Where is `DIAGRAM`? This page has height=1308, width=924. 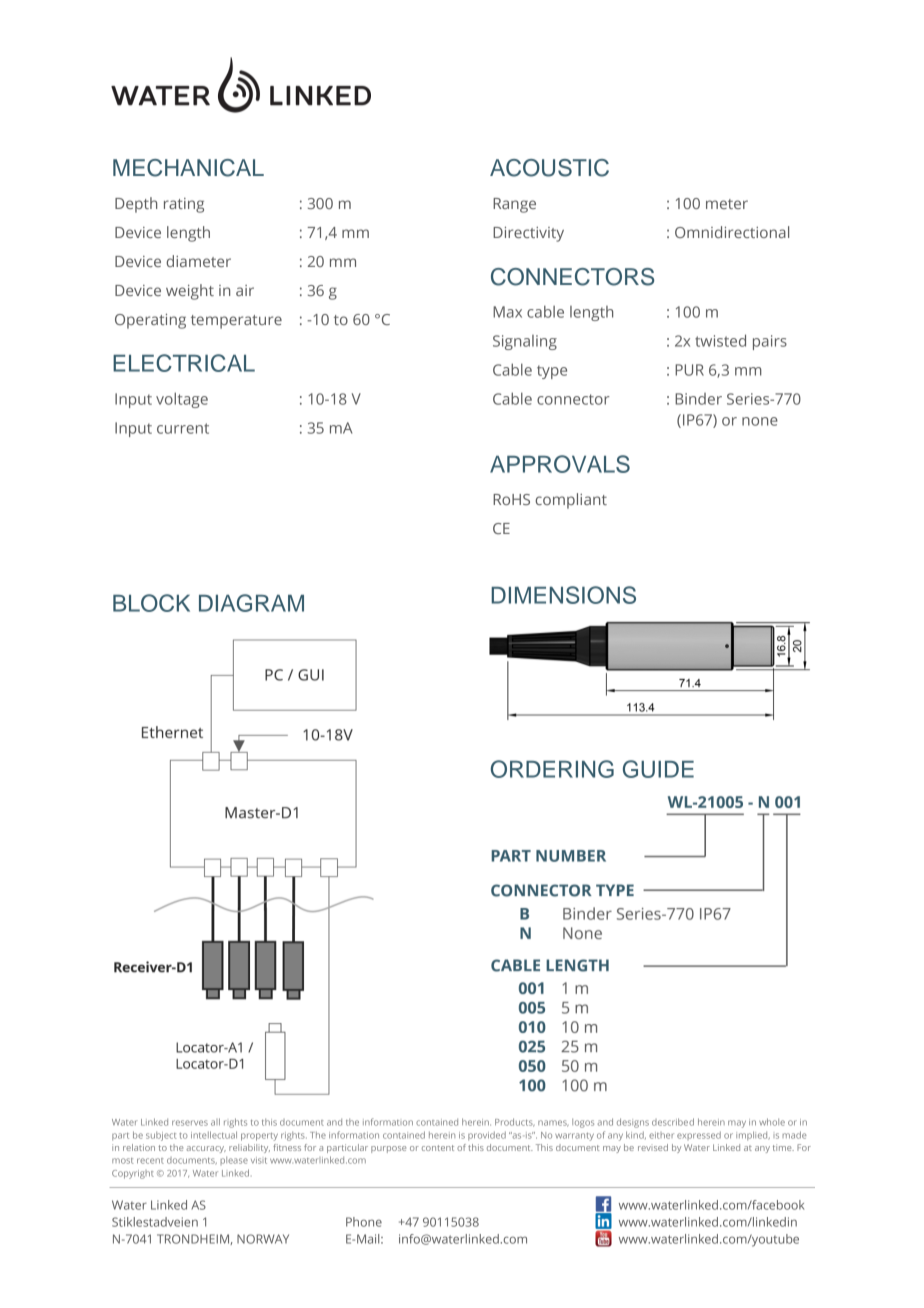
DIAGRAM is located at coordinates (251, 603).
